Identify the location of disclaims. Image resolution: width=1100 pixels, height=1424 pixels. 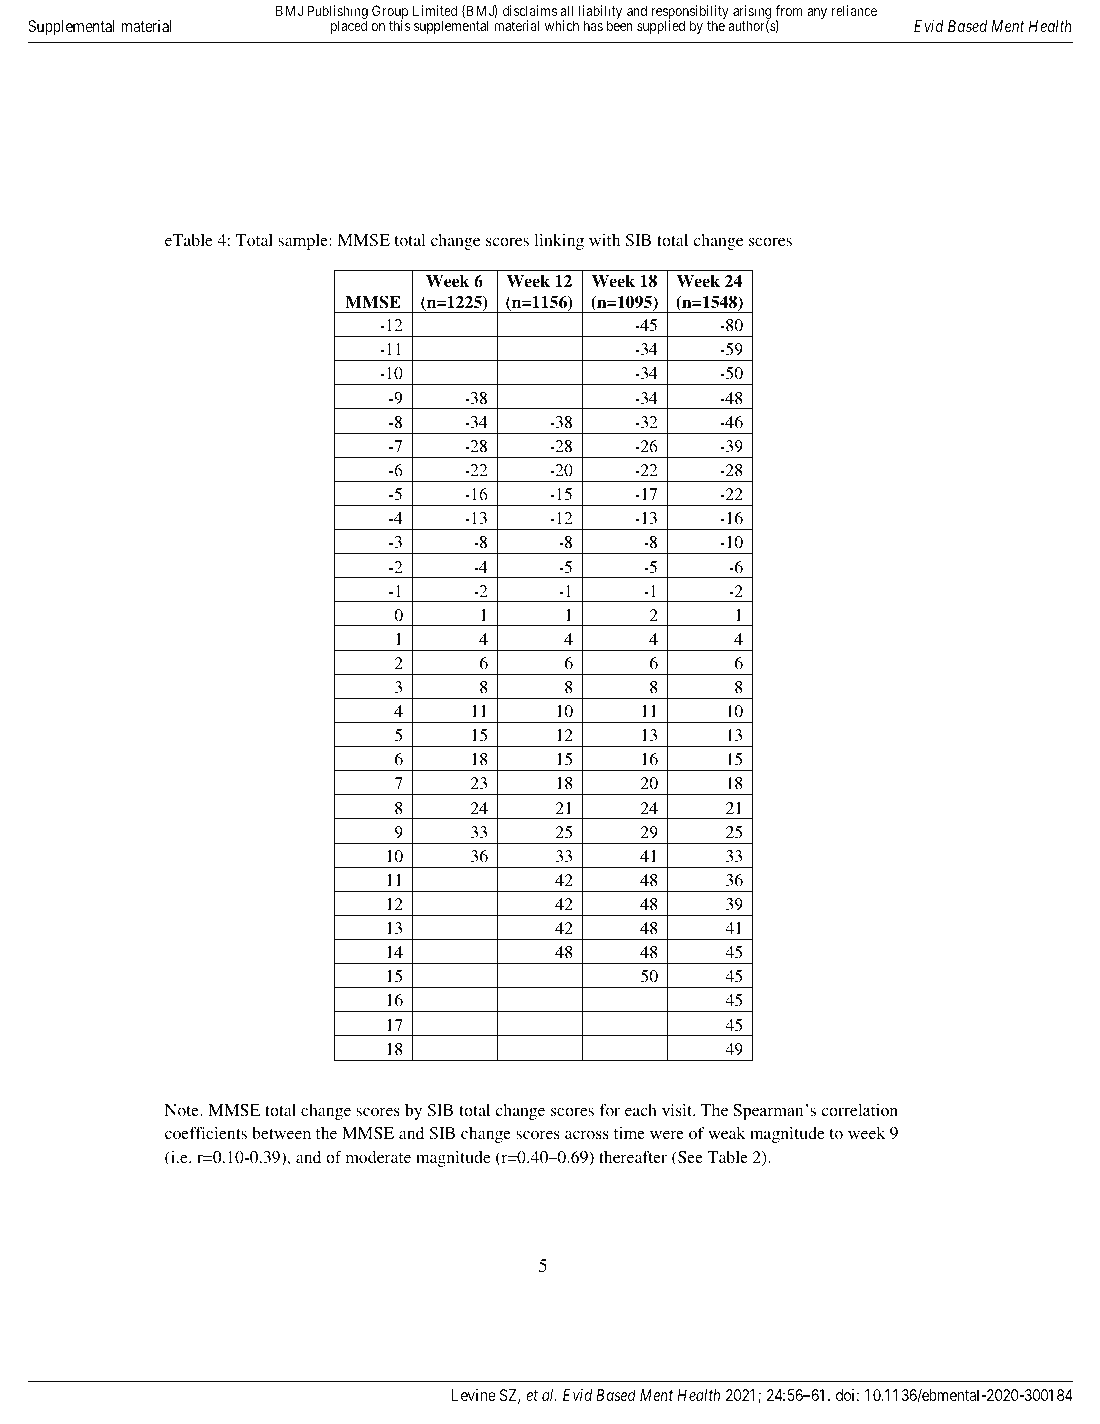
(530, 10).
